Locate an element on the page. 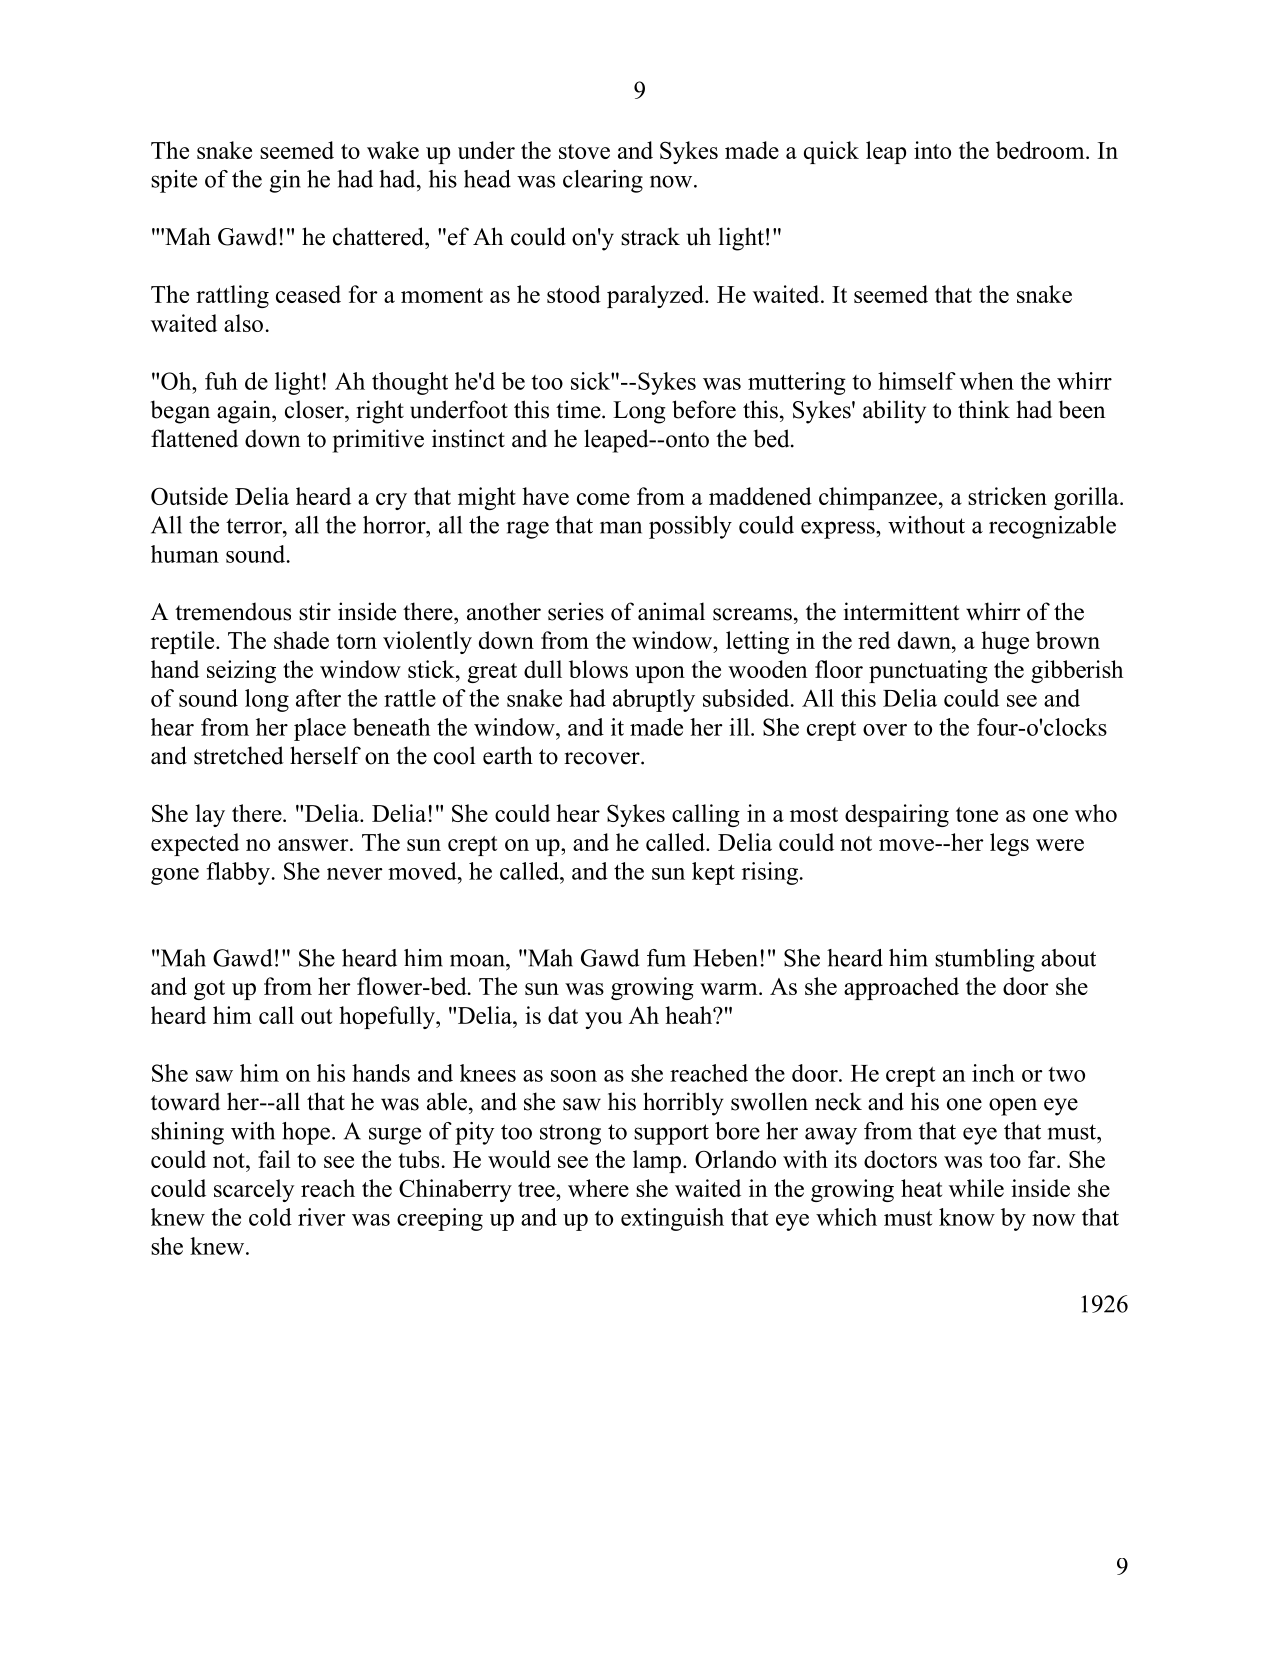  into is located at coordinates (932, 150).
